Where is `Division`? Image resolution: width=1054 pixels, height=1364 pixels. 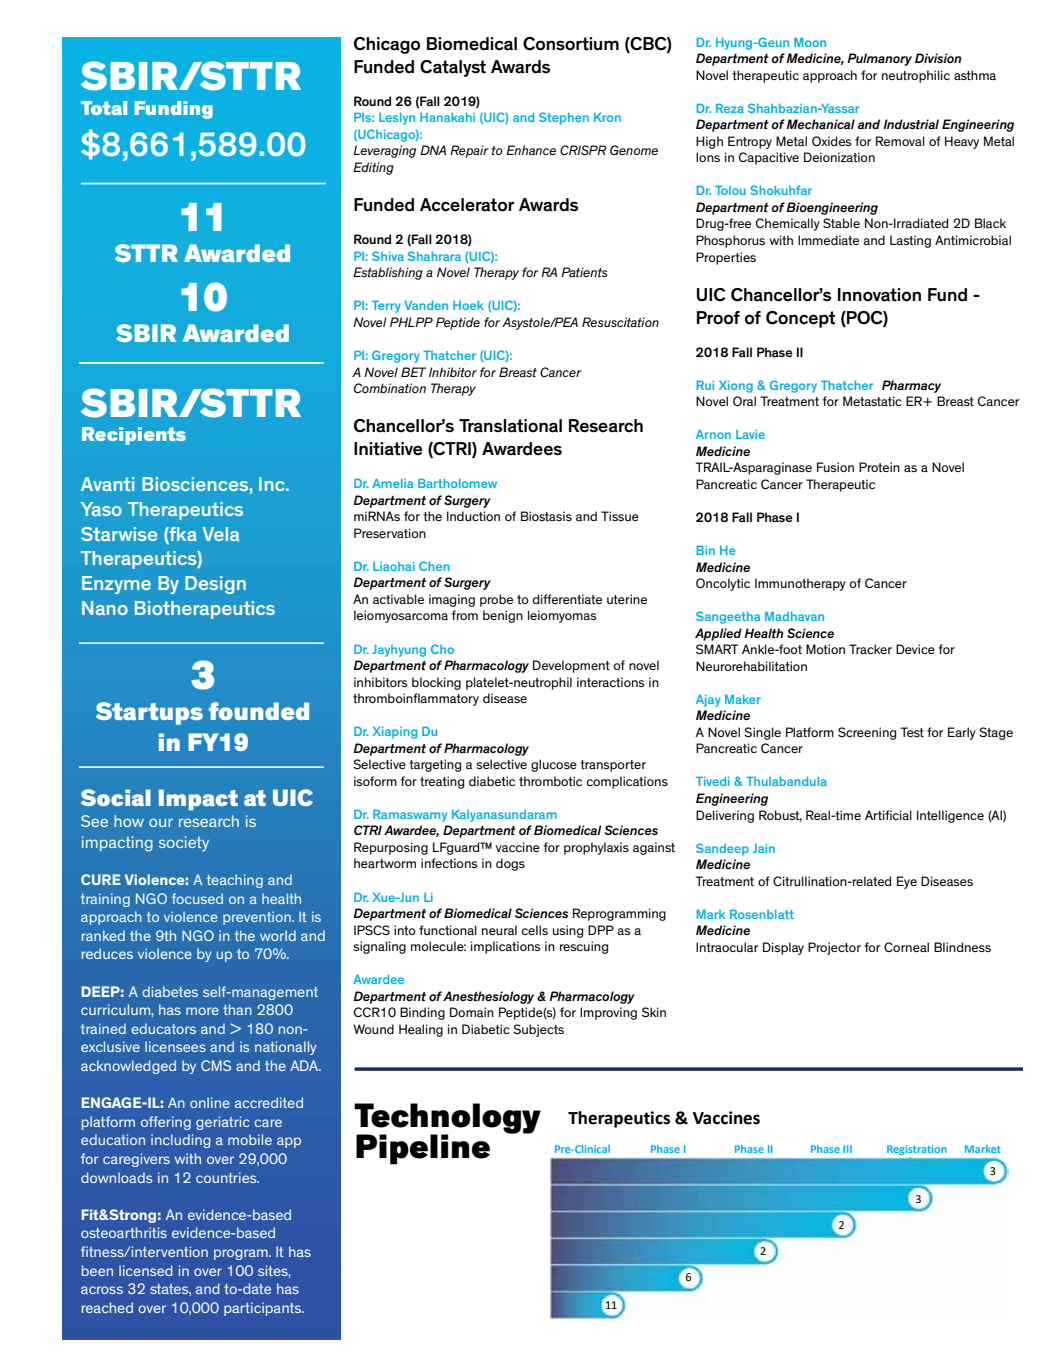 Division is located at coordinates (938, 58).
